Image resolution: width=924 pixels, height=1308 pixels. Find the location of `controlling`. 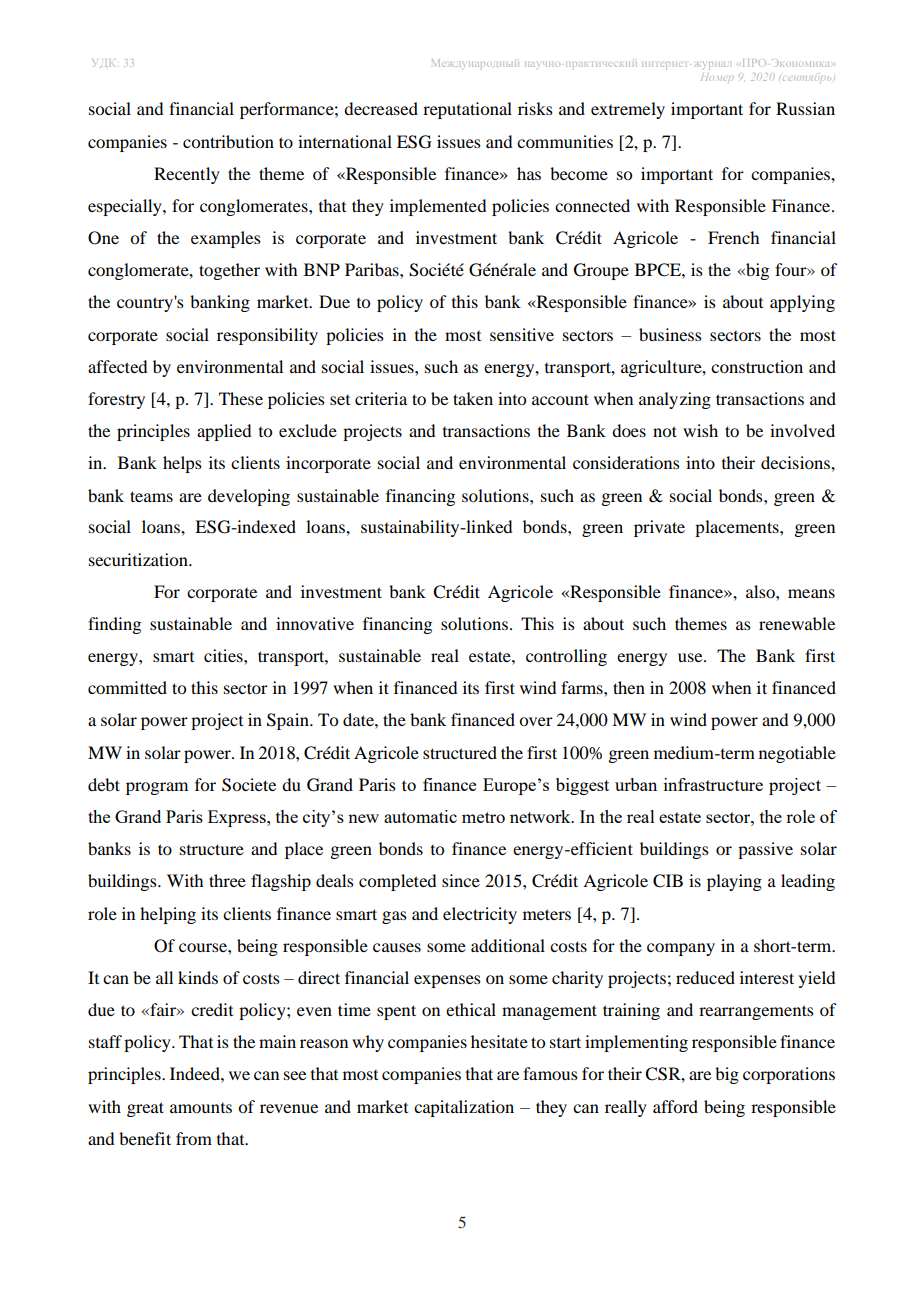

controlling is located at coordinates (566, 657).
